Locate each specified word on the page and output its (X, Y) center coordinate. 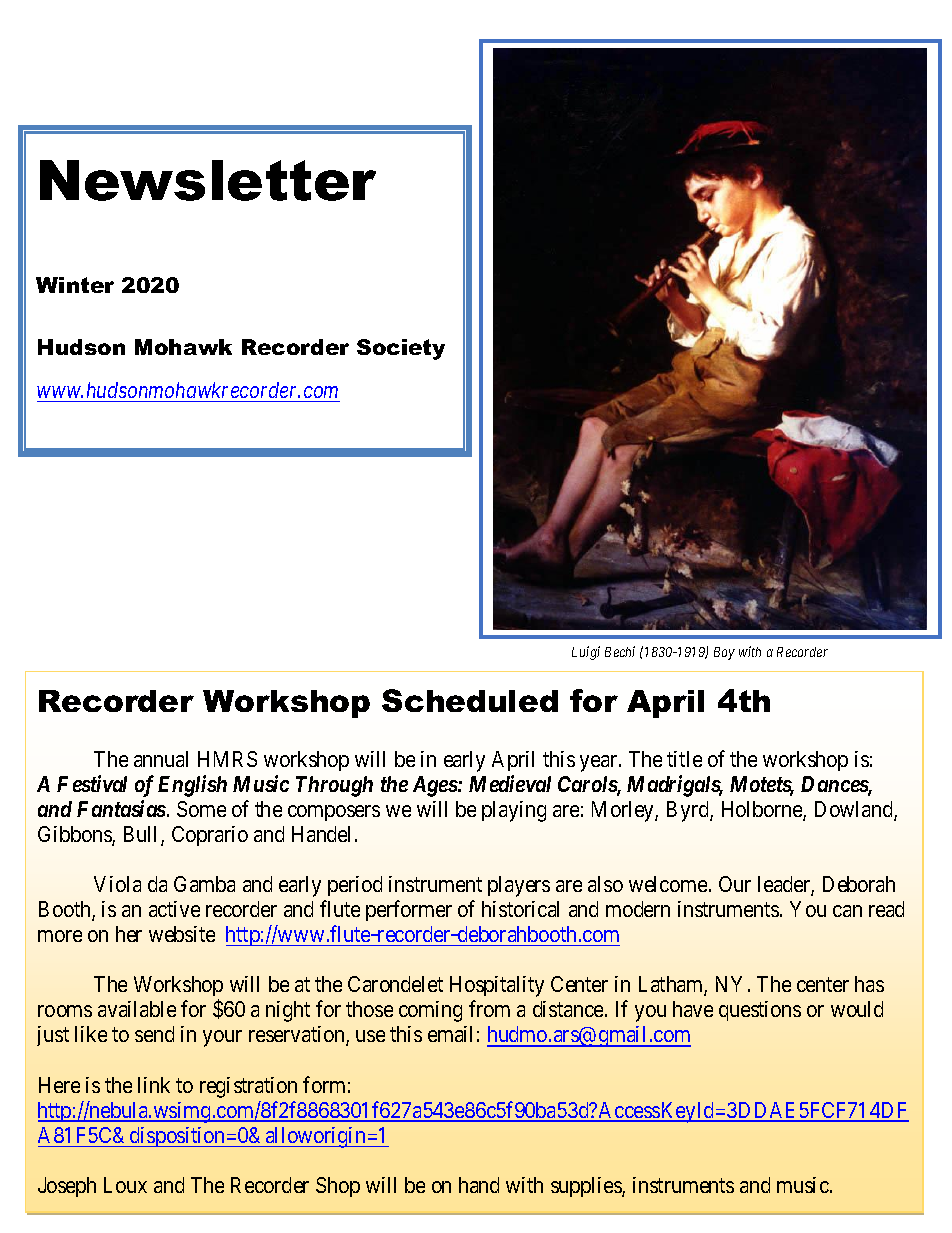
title (684, 759)
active (174, 909)
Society (401, 349)
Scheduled (470, 700)
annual (161, 759)
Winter (75, 285)
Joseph (67, 1187)
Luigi (586, 653)
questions (760, 1011)
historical (520, 909)
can (847, 911)
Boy (724, 653)
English (192, 786)
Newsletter (208, 180)
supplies (587, 1187)
